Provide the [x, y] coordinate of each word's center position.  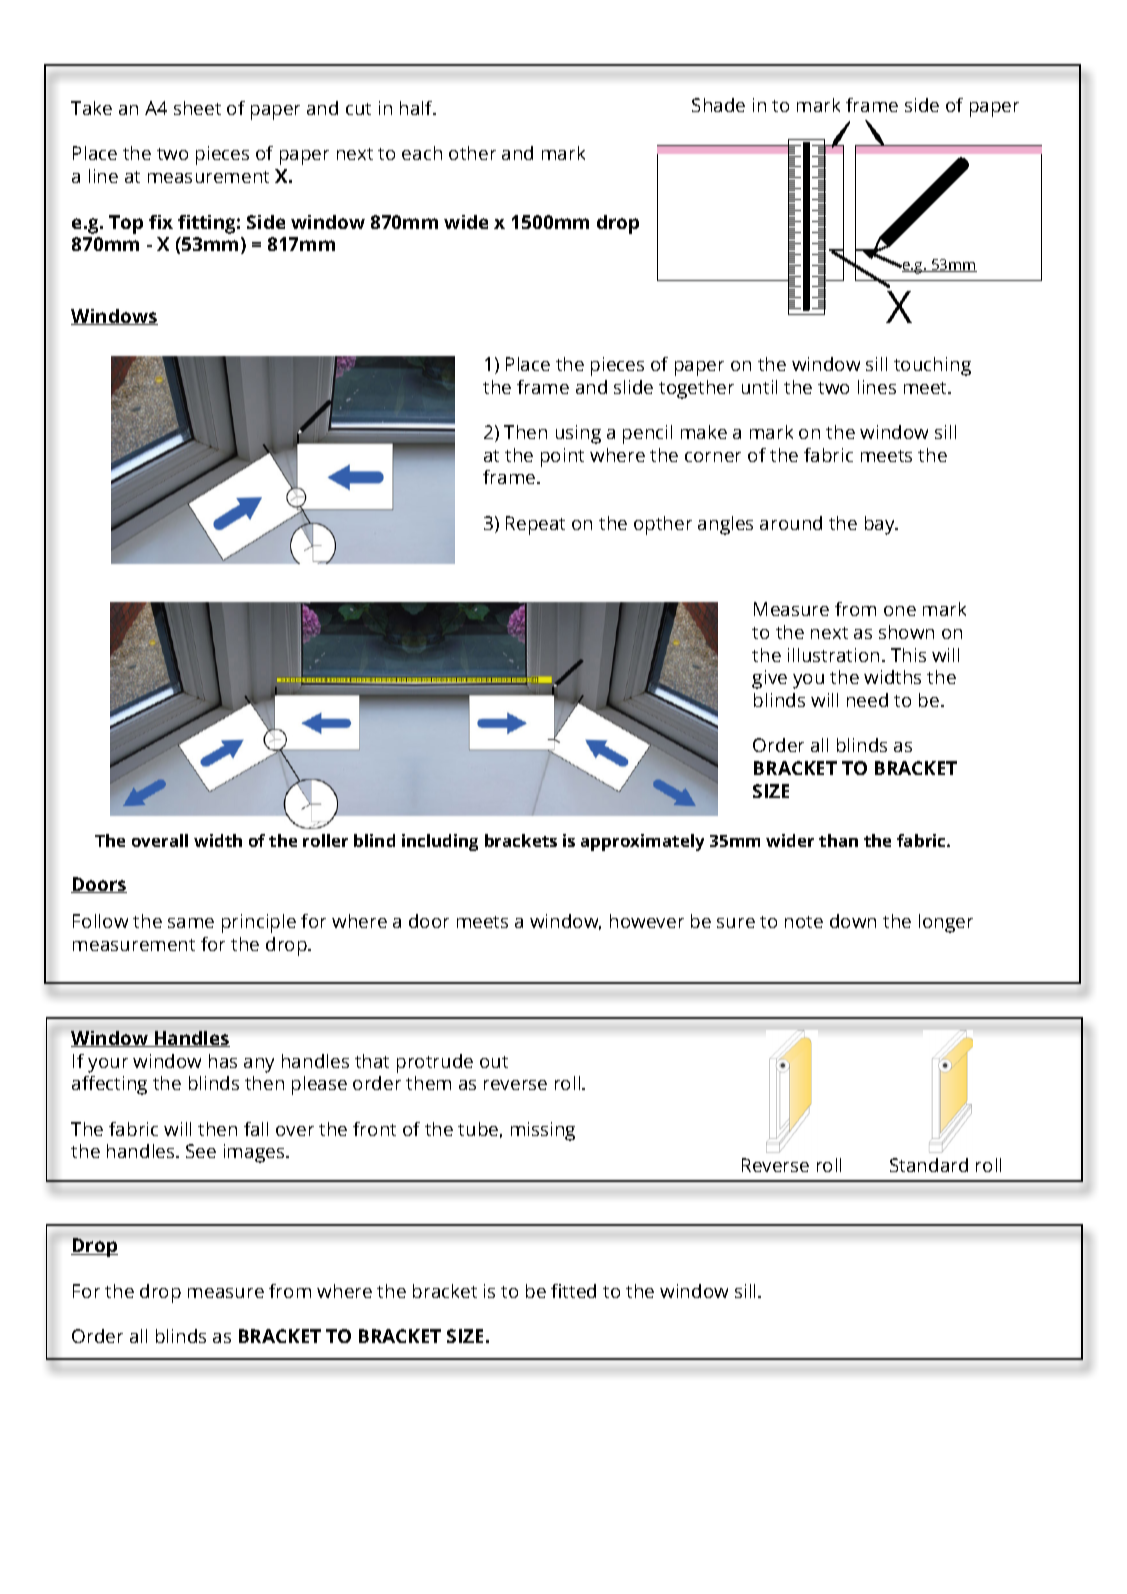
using [578, 434]
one [900, 611]
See [201, 1151]
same [191, 923]
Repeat [535, 525]
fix [161, 222]
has [223, 1061]
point [562, 457]
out [494, 1062]
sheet [197, 108]
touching [932, 366]
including [440, 842]
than [838, 840]
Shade [718, 105]
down [853, 921]
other [472, 153]
